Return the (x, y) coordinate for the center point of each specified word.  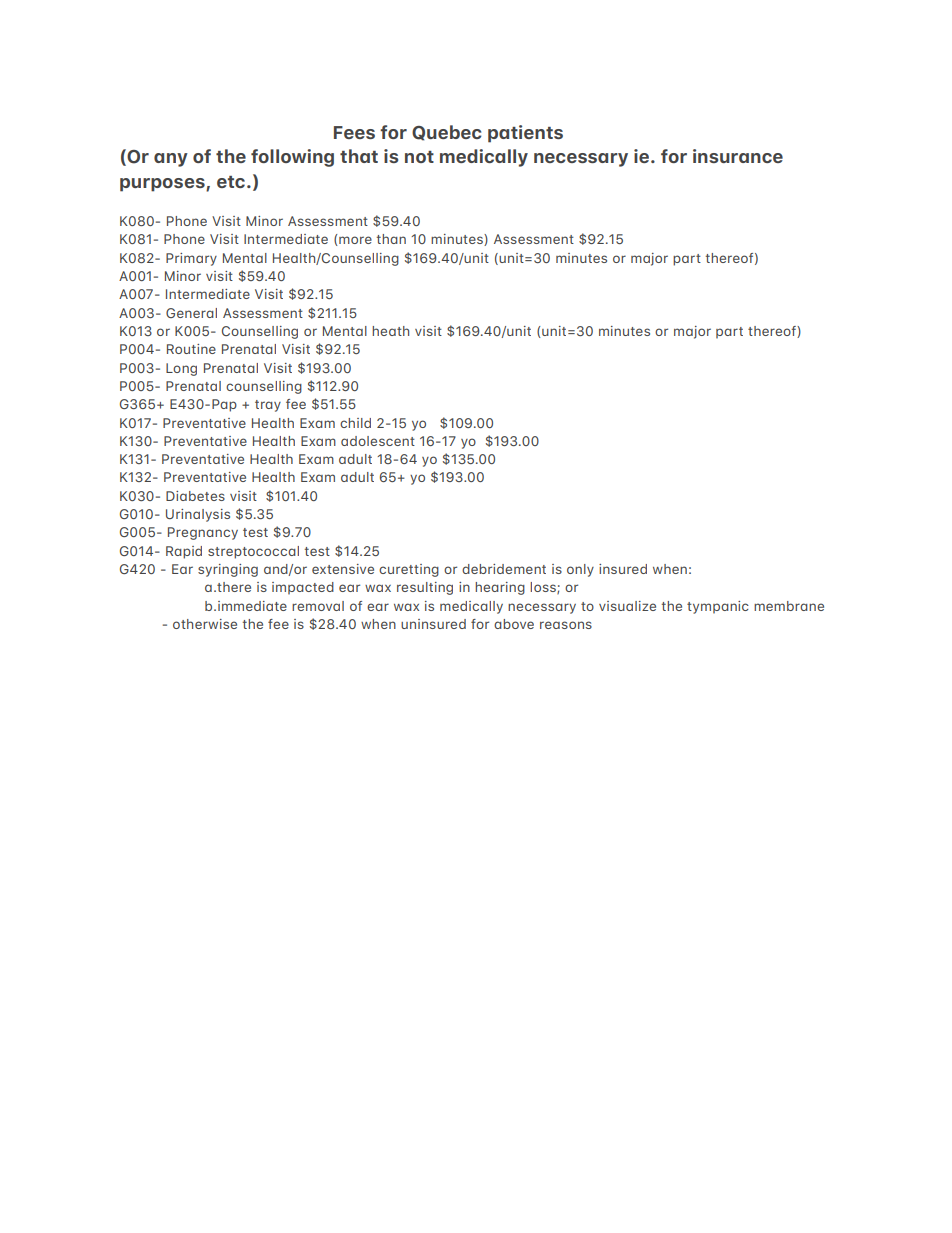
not (419, 157)
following (292, 158)
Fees (354, 132)
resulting (425, 588)
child (355, 423)
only (580, 570)
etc (231, 182)
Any (171, 160)
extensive (343, 569)
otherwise (205, 624)
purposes (163, 185)
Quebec (446, 133)
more (354, 241)
